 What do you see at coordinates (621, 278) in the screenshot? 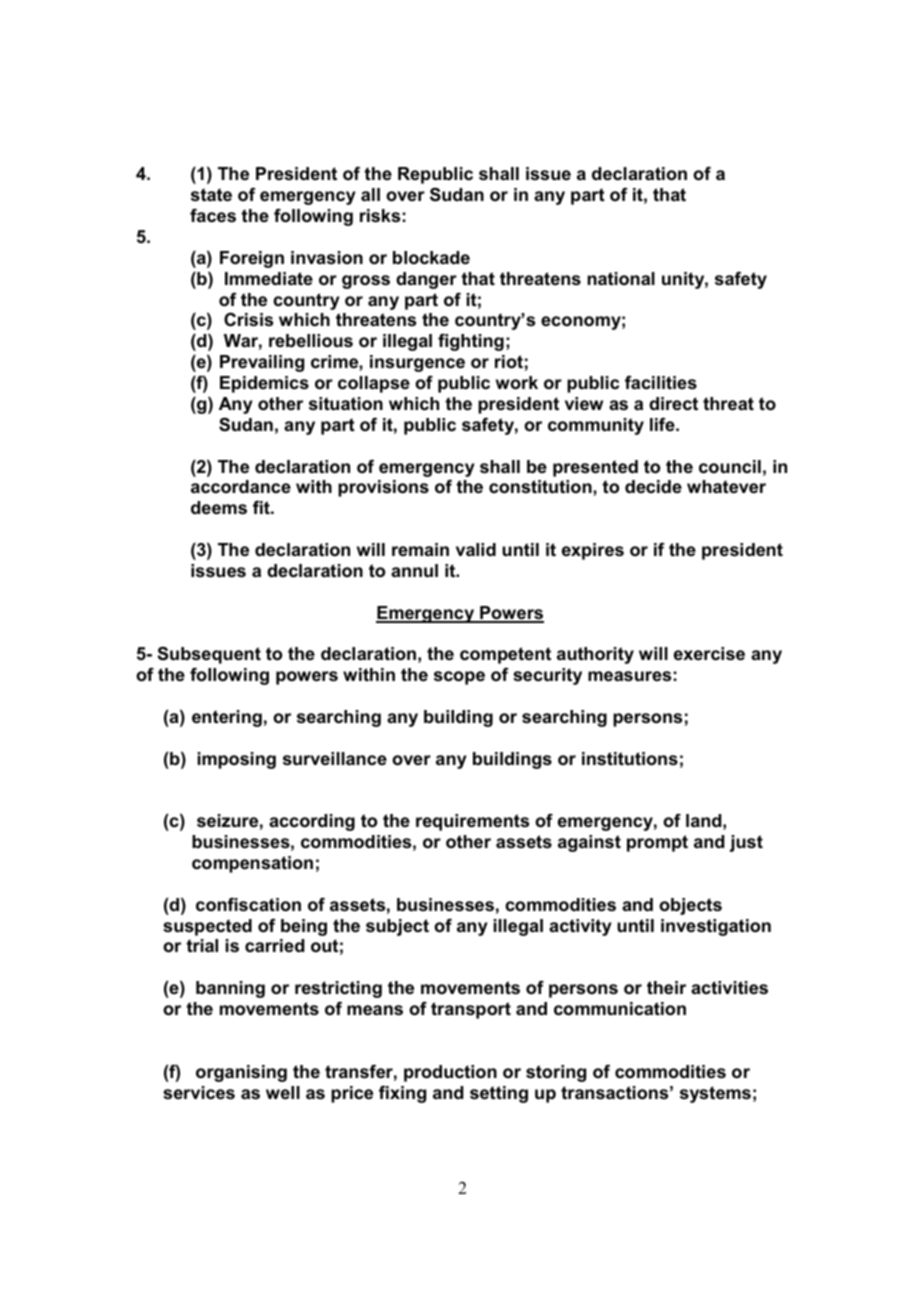
I see `national` at bounding box center [621, 278].
